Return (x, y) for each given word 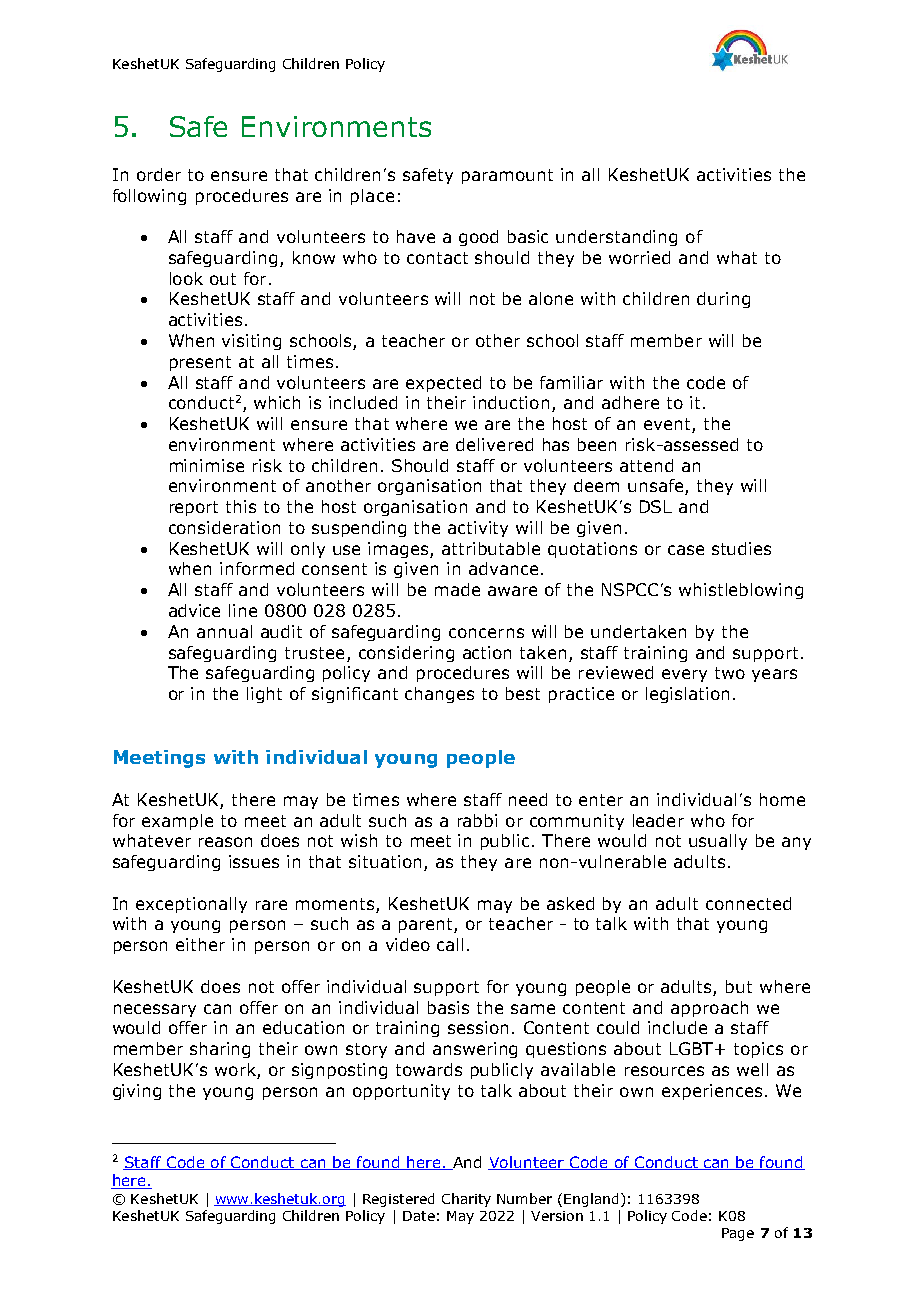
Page (738, 1234)
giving (137, 1092)
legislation (687, 695)
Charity (466, 1200)
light (264, 695)
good (478, 238)
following (149, 197)
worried (639, 257)
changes (439, 695)
